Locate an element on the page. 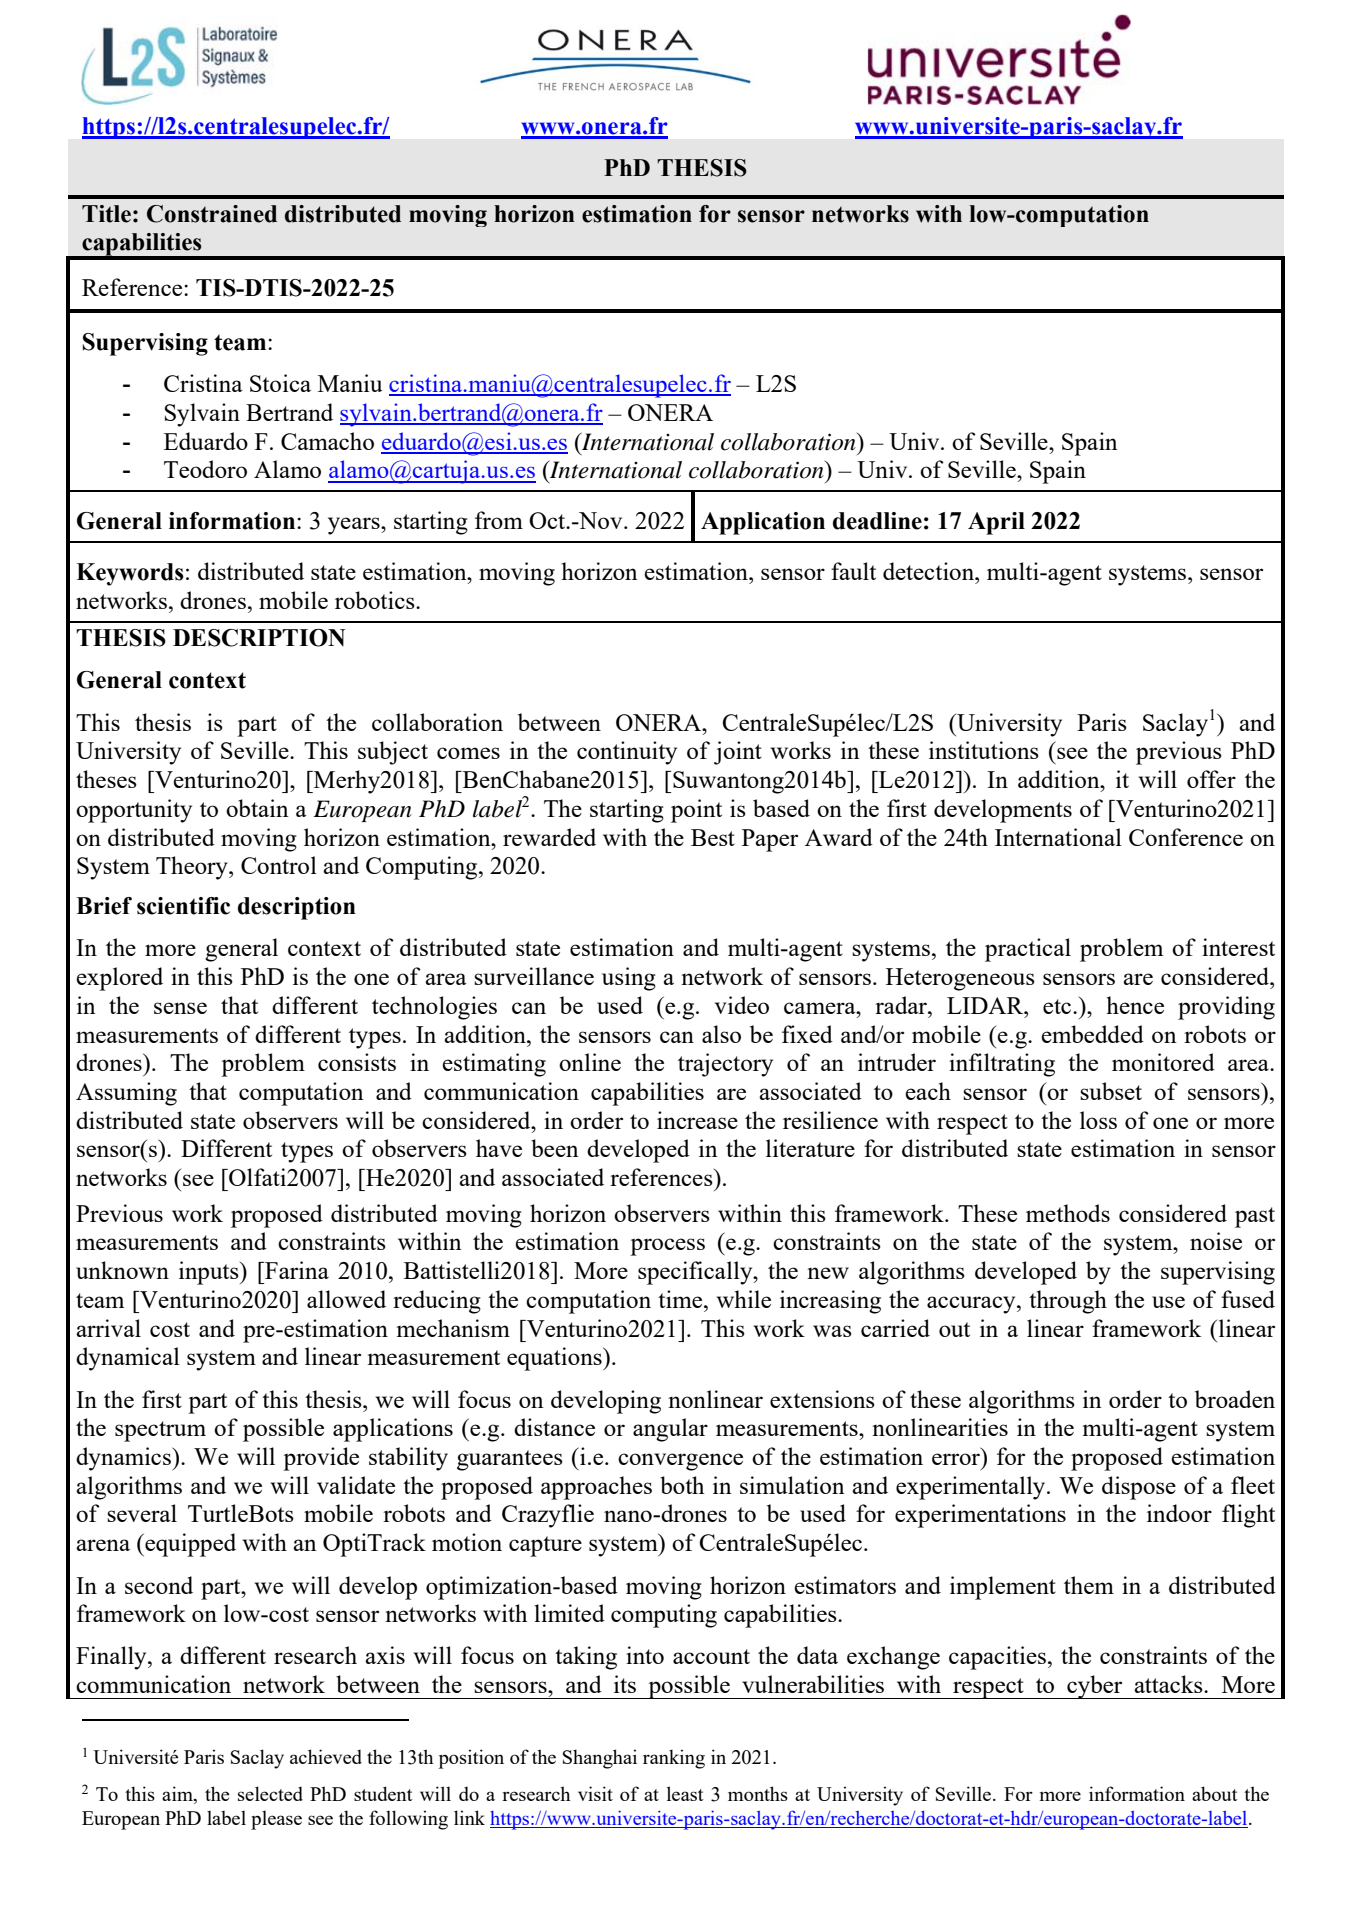 This document has width=1351, height=1911. Control is located at coordinates (279, 865).
